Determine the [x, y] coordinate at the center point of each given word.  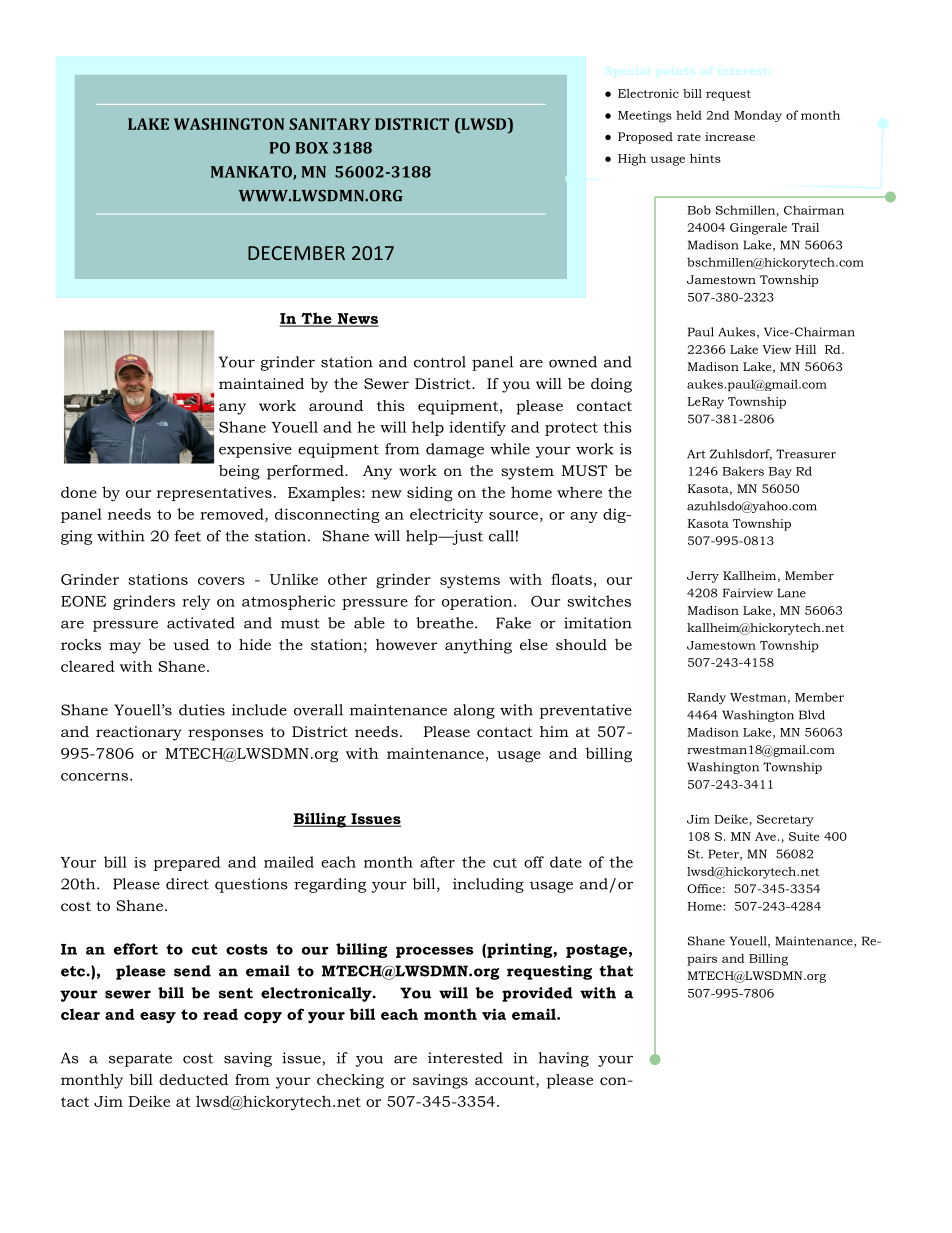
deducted [193, 1079]
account [506, 1081]
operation [478, 602]
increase [730, 136]
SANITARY [329, 124]
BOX [311, 148]
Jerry [703, 577]
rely [196, 602]
